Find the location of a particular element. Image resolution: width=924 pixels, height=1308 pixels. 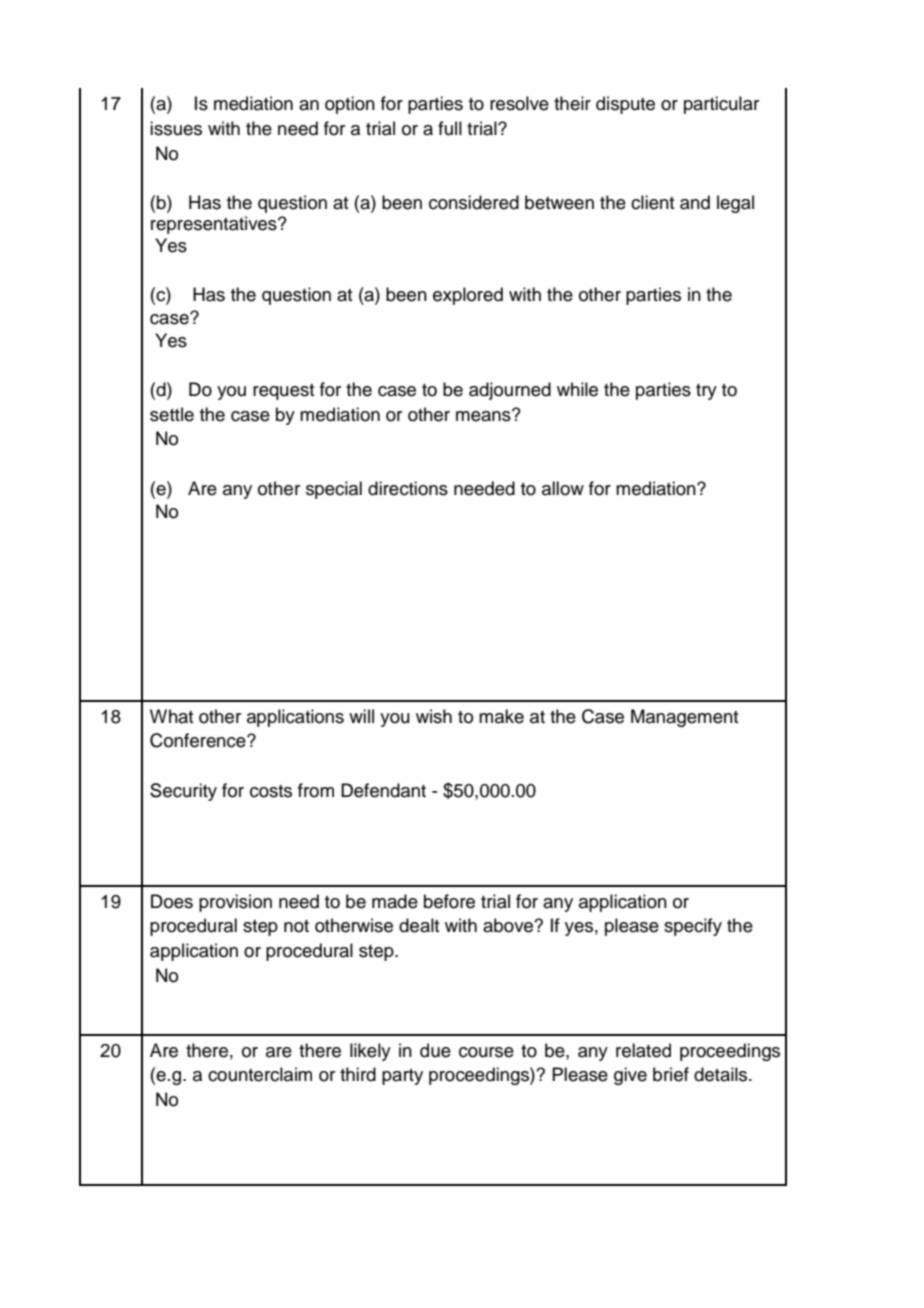

try is located at coordinates (706, 392).
